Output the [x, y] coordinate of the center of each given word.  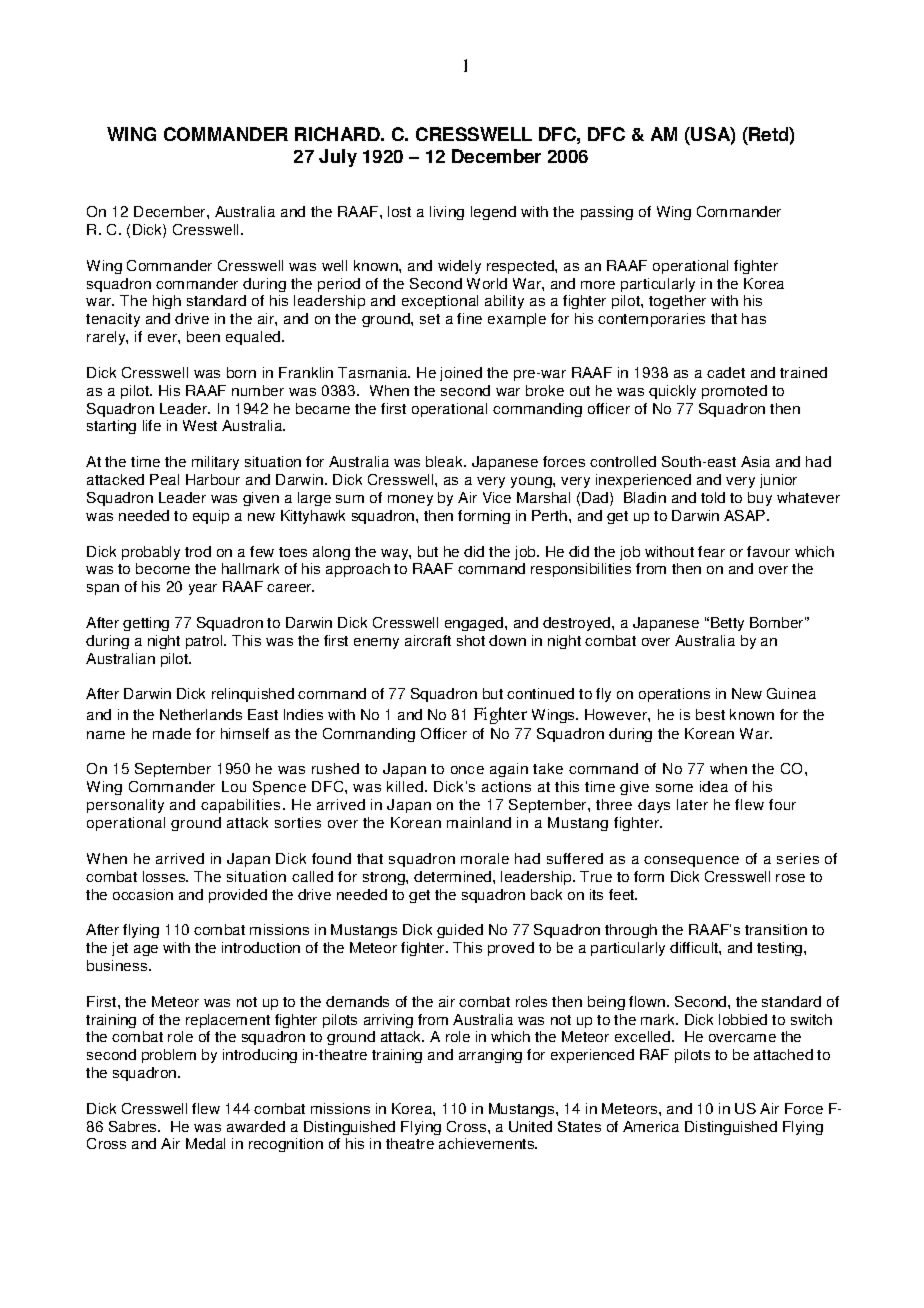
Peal [164, 479]
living [447, 213]
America [651, 1126]
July [338, 158]
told [713, 497]
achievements [488, 1143]
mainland [479, 822]
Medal [205, 1143]
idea [714, 786]
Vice [497, 497]
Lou [234, 786]
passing [607, 213]
